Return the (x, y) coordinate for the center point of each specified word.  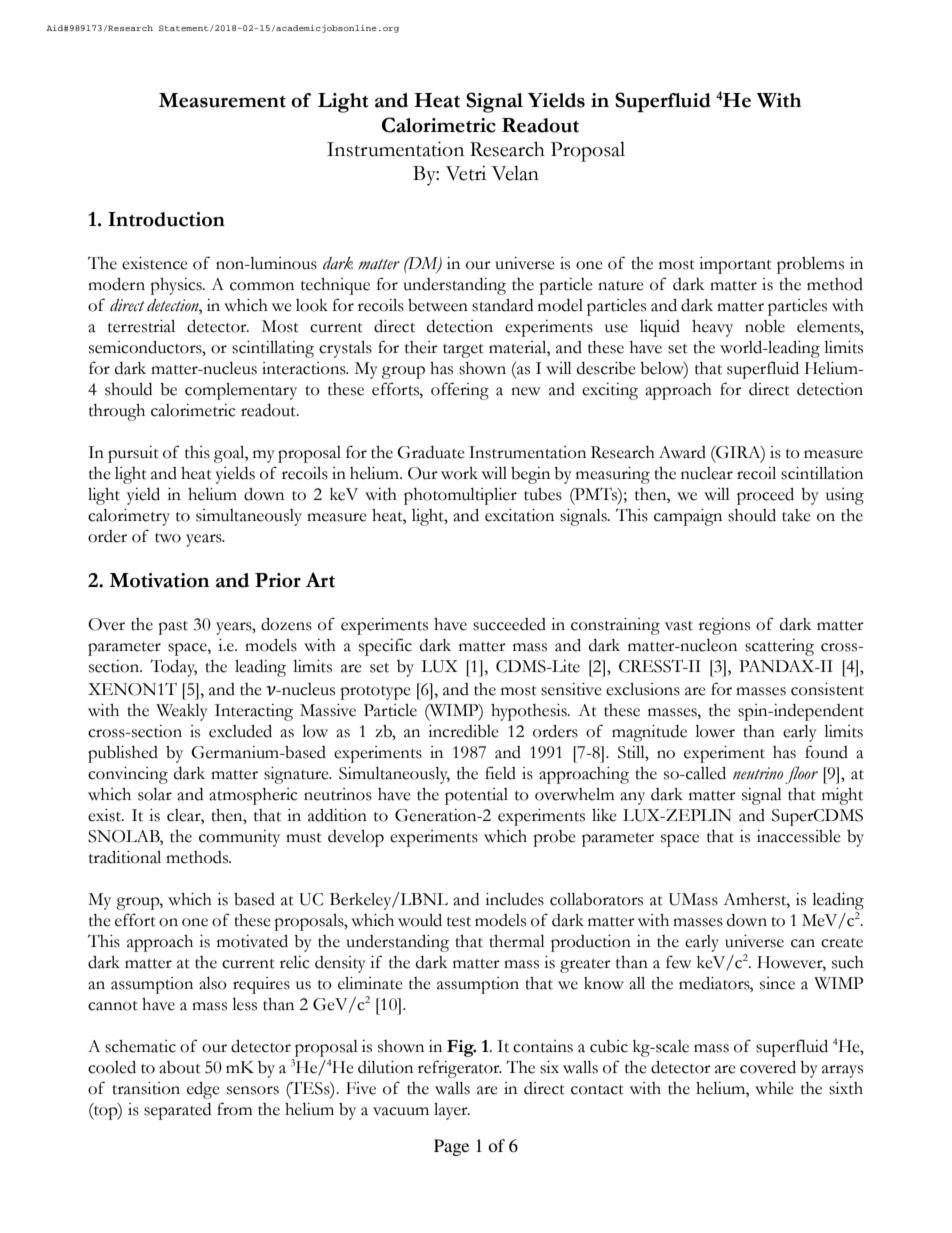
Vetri (466, 173)
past (173, 628)
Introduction (166, 219)
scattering (779, 647)
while (774, 1088)
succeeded (509, 624)
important (735, 265)
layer (452, 1111)
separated (177, 1111)
